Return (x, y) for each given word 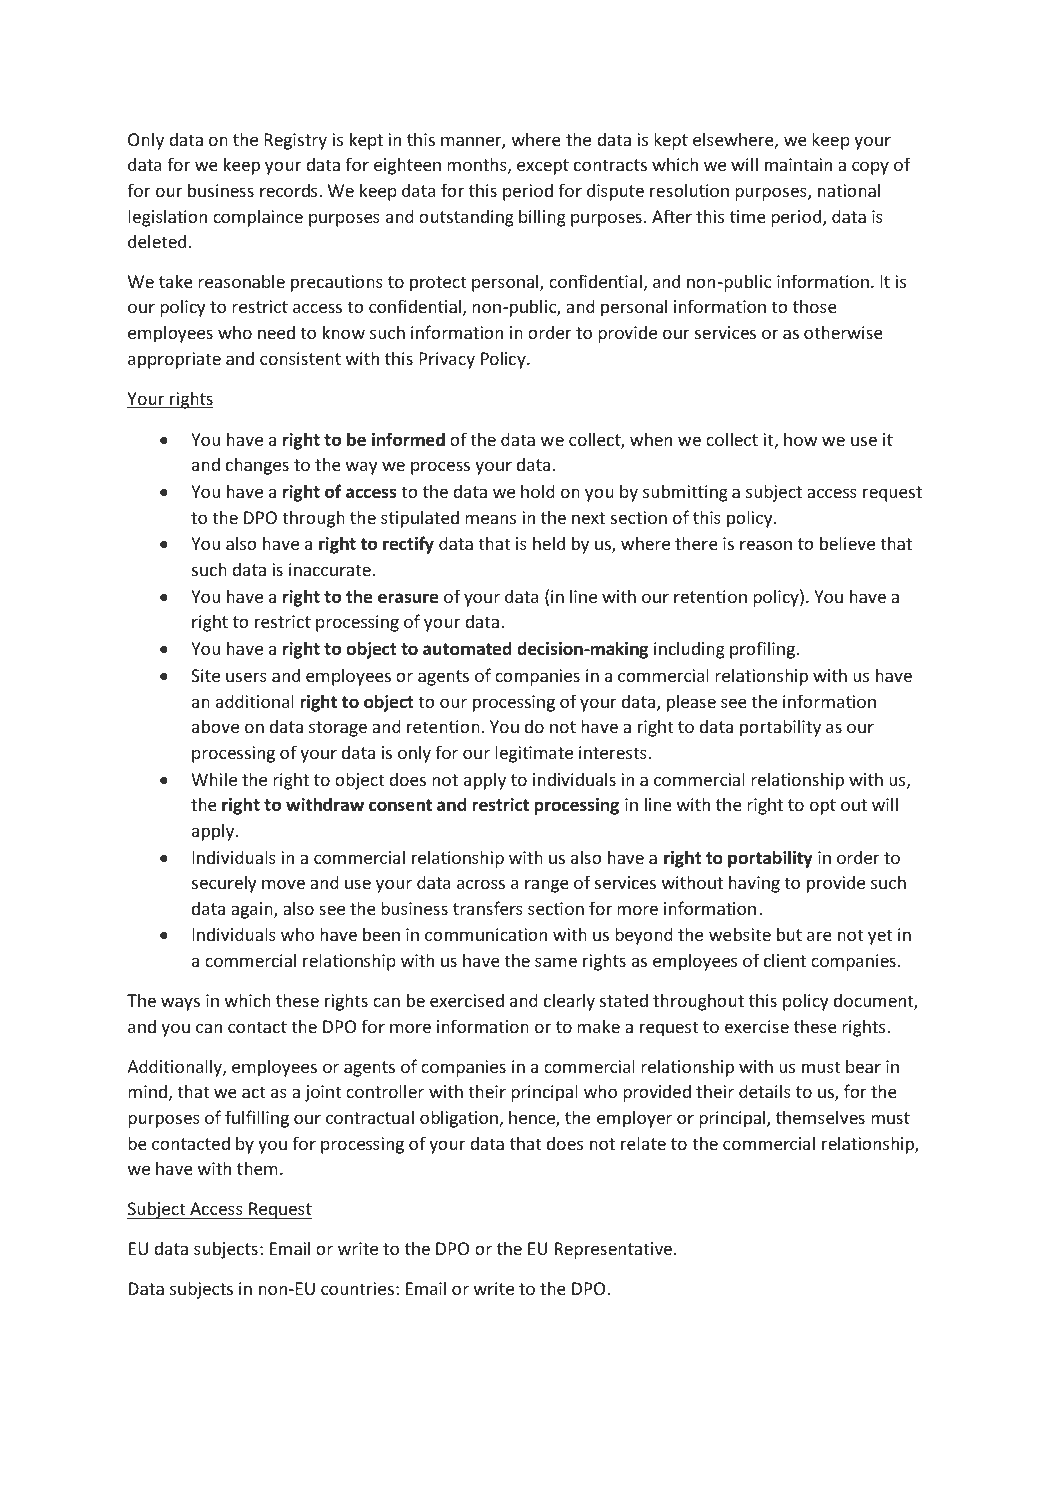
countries (357, 1288)
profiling (763, 650)
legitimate (534, 754)
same (556, 962)
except (543, 167)
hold (538, 491)
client (785, 960)
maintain (798, 164)
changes (257, 466)
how (801, 439)
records (290, 190)
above (215, 726)
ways (180, 1004)
